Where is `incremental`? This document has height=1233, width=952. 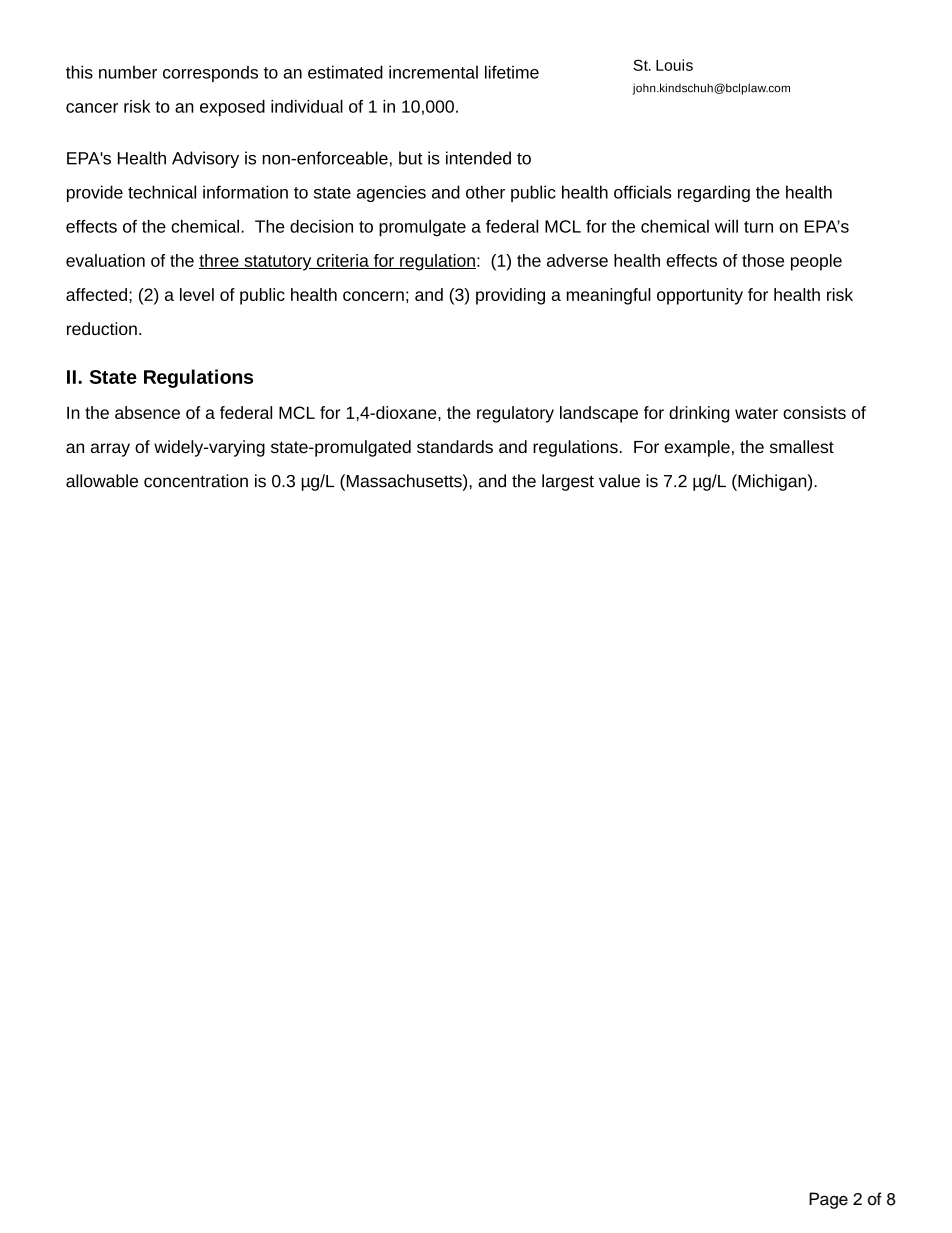
incremental is located at coordinates (433, 72).
